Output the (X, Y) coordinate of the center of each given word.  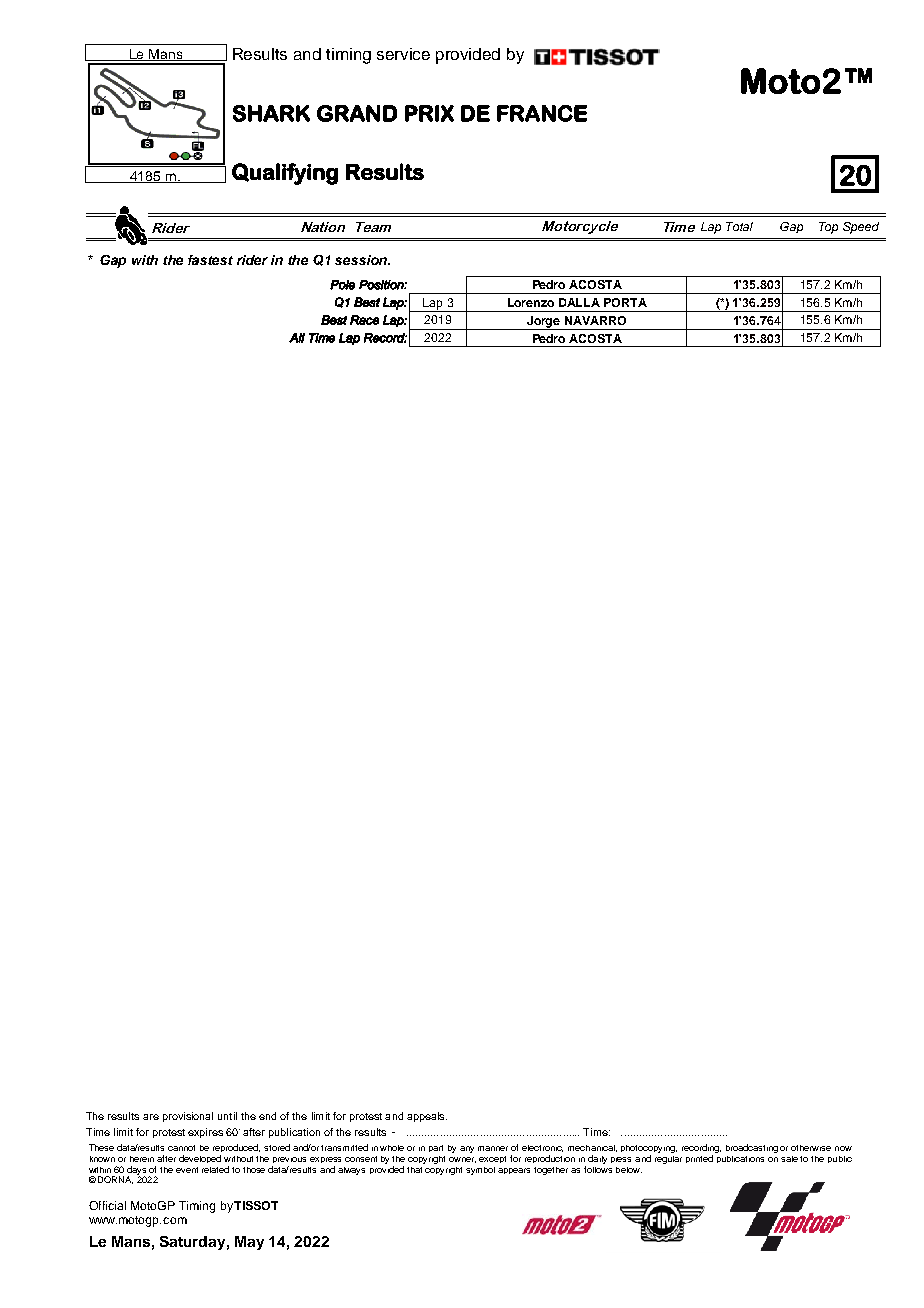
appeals (427, 1117)
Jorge (544, 323)
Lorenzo (531, 302)
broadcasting (752, 1148)
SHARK (271, 113)
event (187, 1170)
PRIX (429, 113)
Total (739, 226)
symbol (480, 1171)
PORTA (625, 302)
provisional (188, 1117)
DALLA (579, 302)
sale (789, 1159)
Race (364, 320)
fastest (210, 260)
